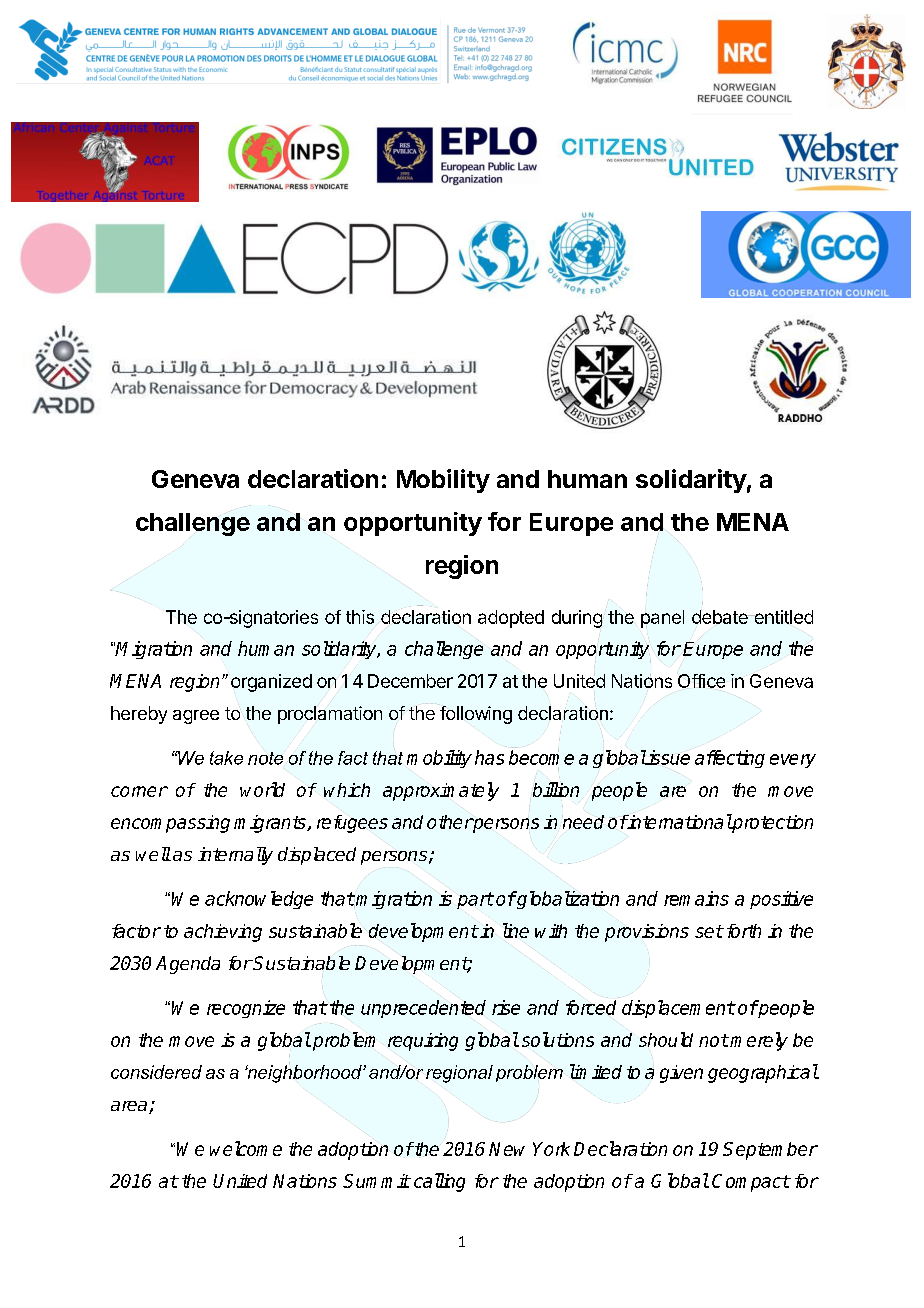  Describe the element at coordinates (759, 1041) in the screenshot. I see `merely` at that location.
